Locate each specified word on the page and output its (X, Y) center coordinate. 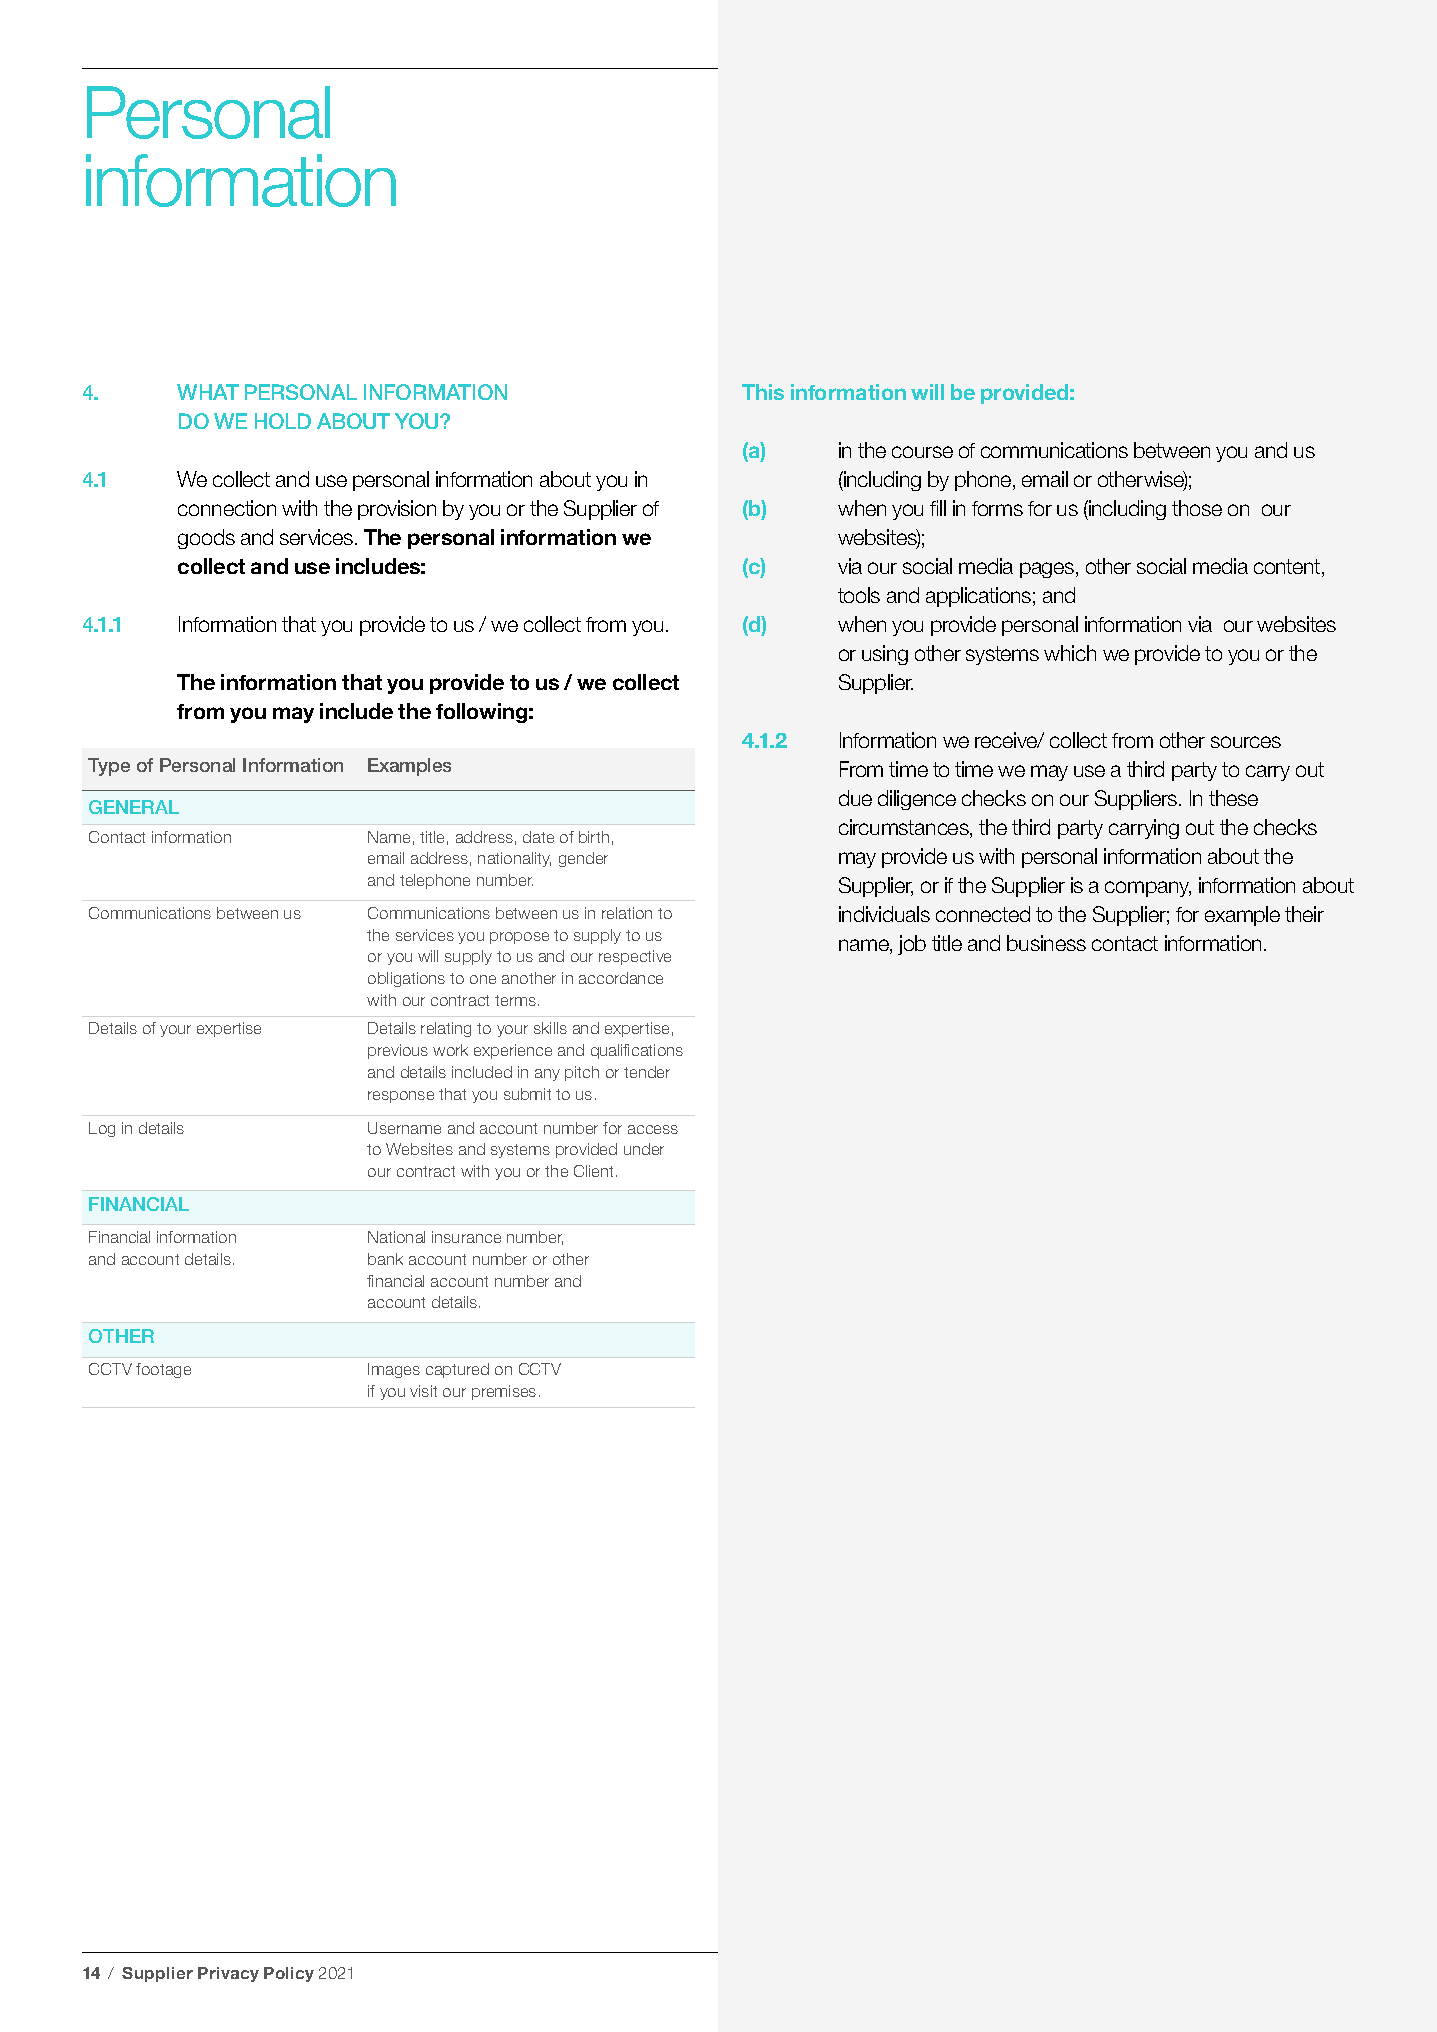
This (763, 392)
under (644, 1149)
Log (102, 1129)
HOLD (283, 421)
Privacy (228, 1974)
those (1197, 508)
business (1046, 943)
